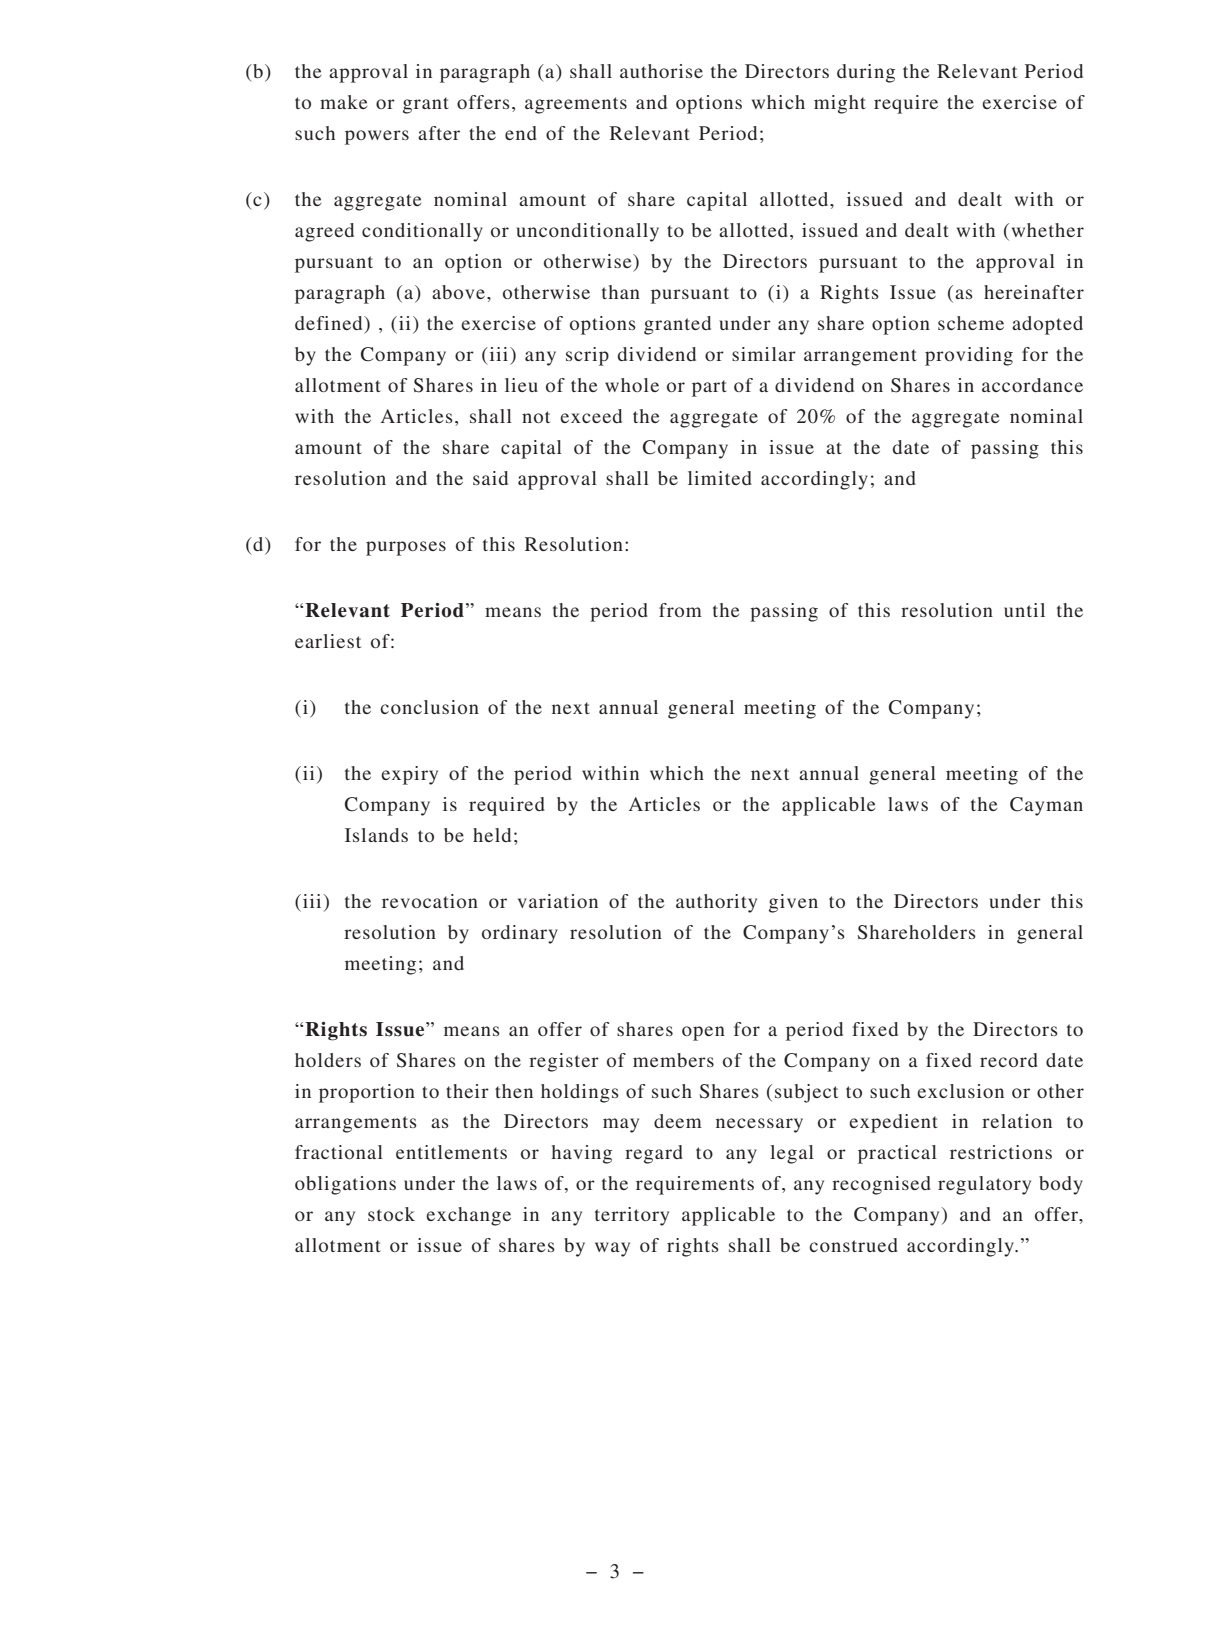 This screenshot has width=1230, height=1641. What do you see at coordinates (632, 1216) in the screenshot?
I see `territory` at bounding box center [632, 1216].
